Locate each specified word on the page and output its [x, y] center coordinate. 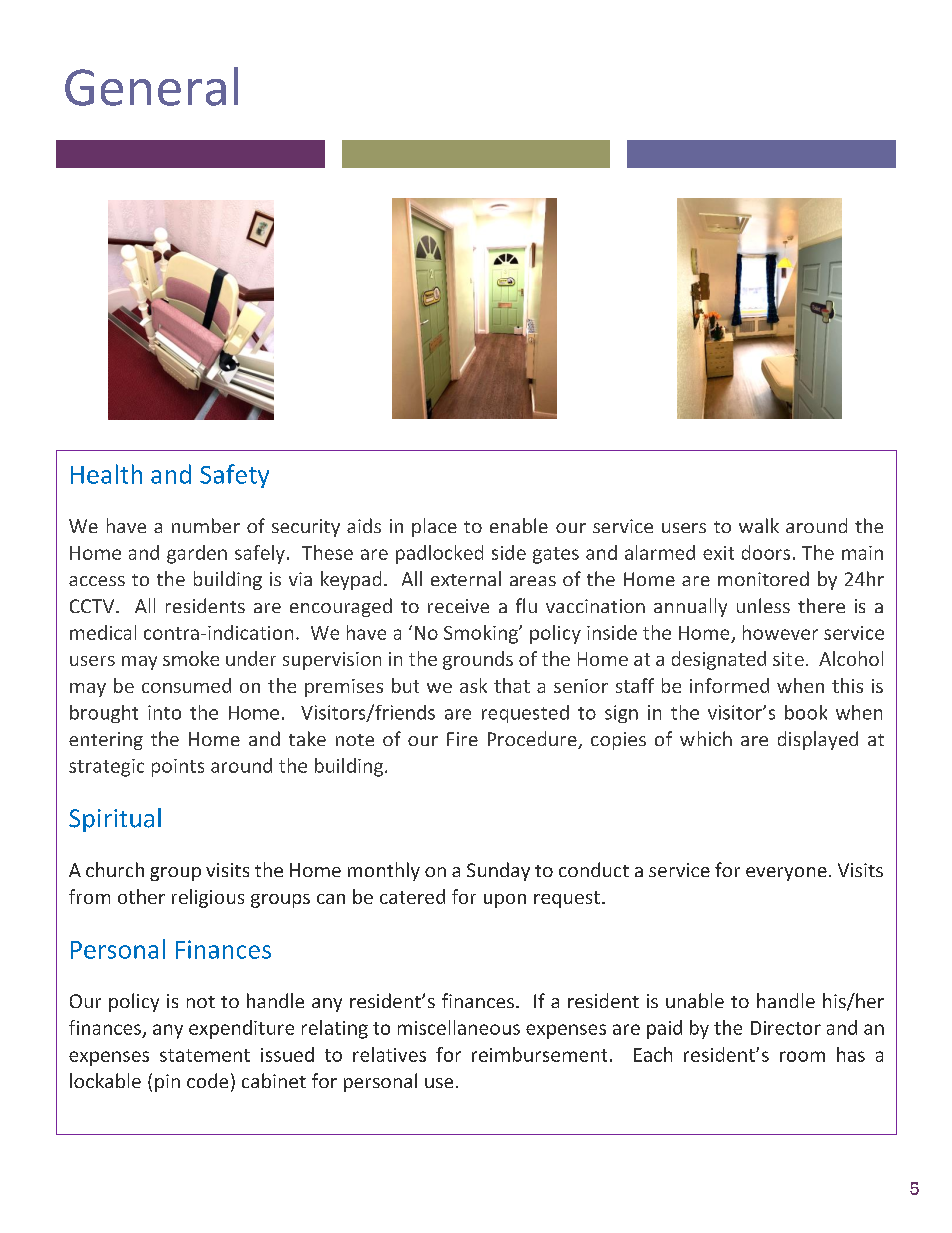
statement [205, 1055]
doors [766, 552]
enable [519, 525]
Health [106, 474]
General [151, 86]
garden [197, 554]
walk [759, 525]
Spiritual [115, 820]
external [466, 578]
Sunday [498, 871]
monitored [763, 578]
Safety [234, 476]
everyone [786, 874]
